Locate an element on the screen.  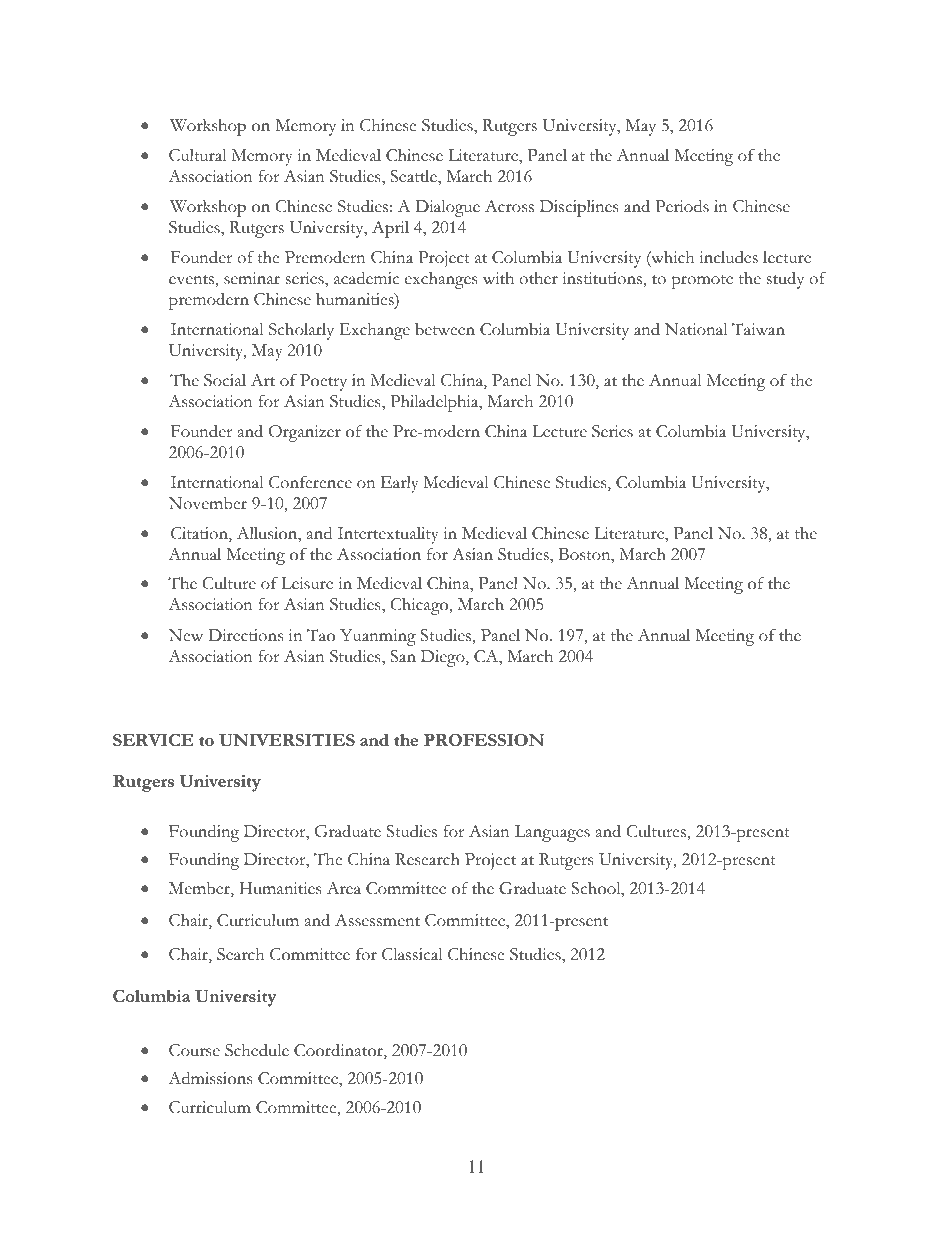
Schedule is located at coordinates (257, 1050).
